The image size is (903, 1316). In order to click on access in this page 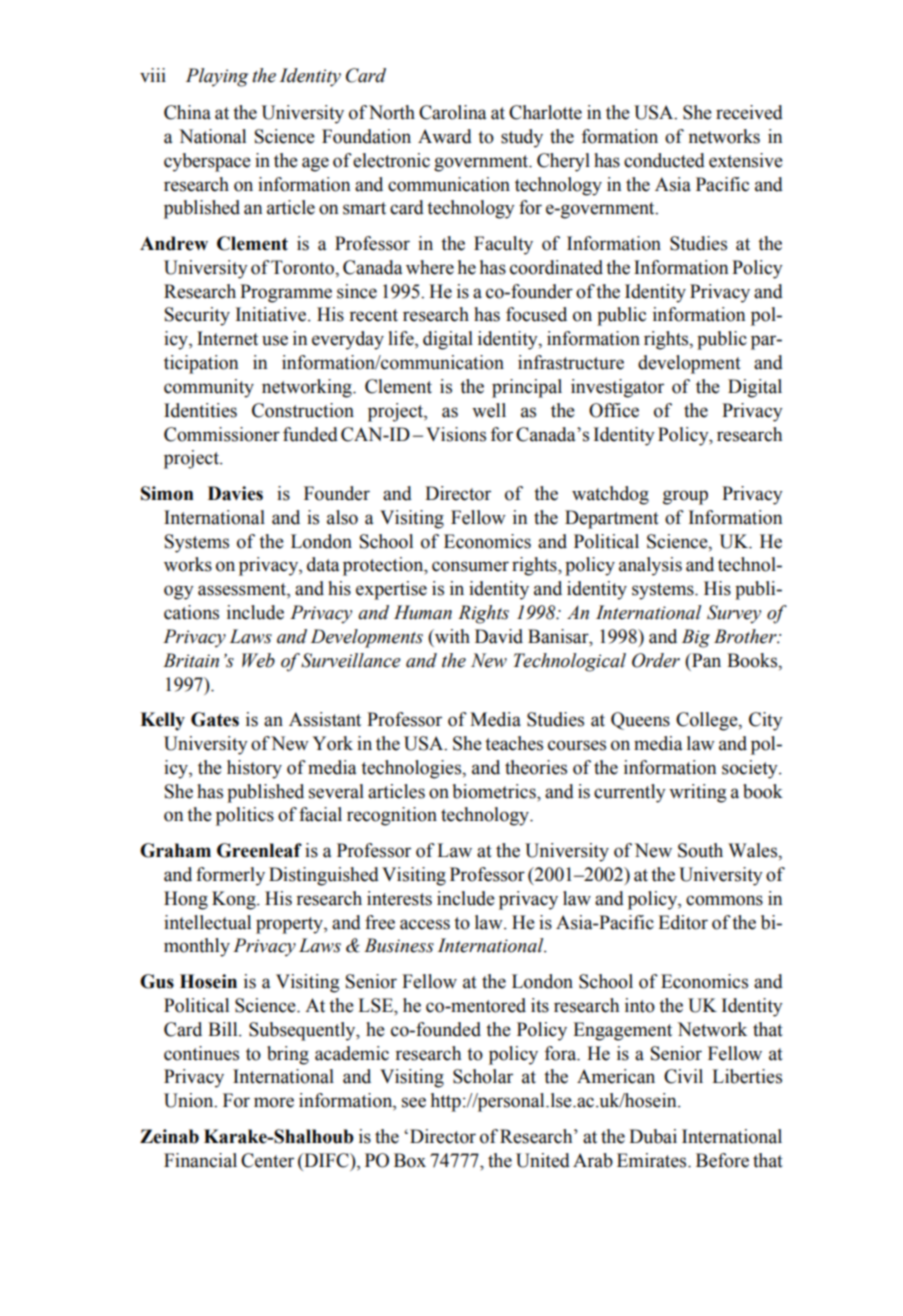, I will do `click(425, 924)`.
